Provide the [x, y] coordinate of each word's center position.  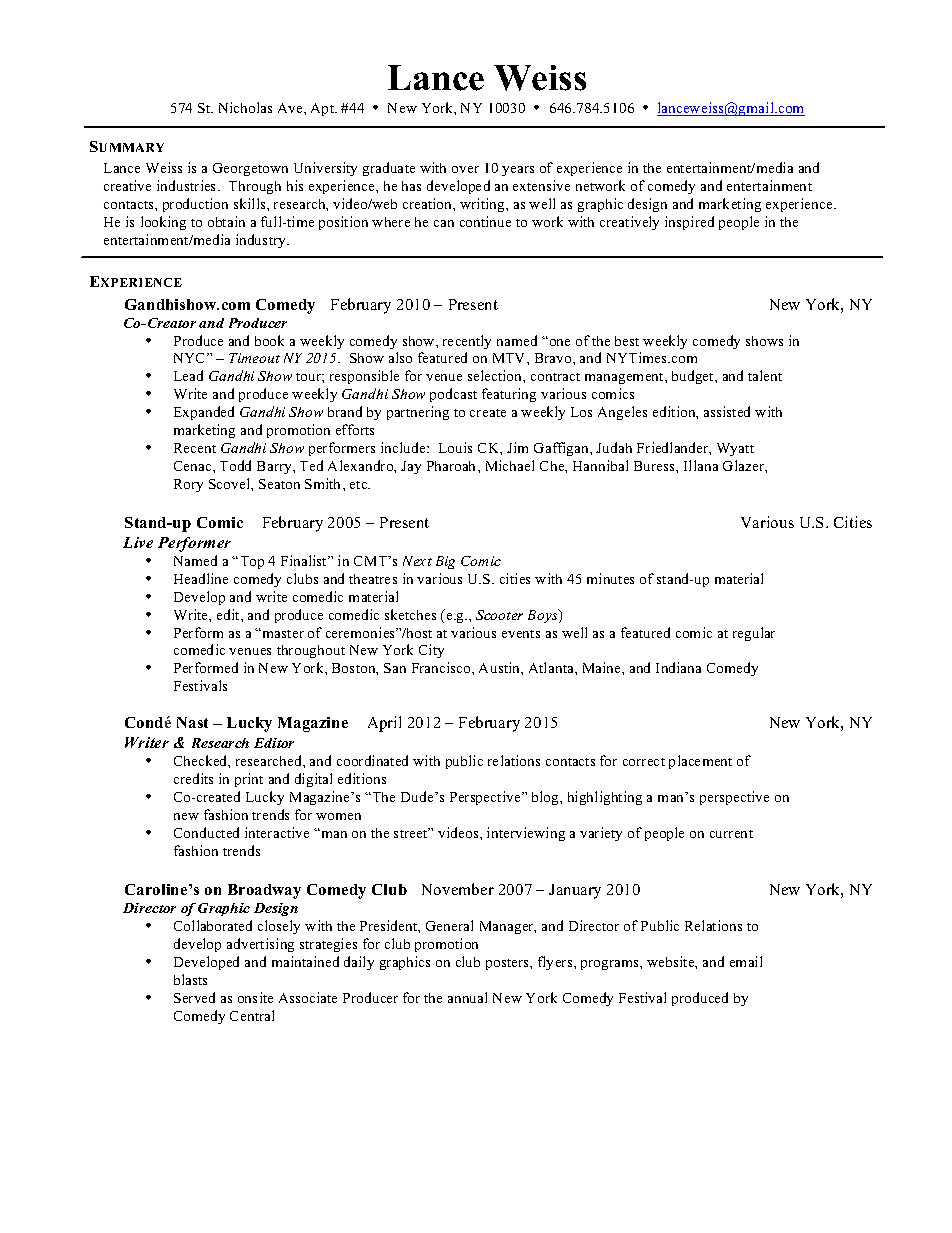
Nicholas [245, 107]
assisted [727, 411]
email [746, 961]
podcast [453, 395]
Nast [192, 722]
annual [467, 997]
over [465, 169]
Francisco [442, 667]
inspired [689, 223]
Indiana [678, 667]
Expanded [204, 413]
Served [194, 997]
